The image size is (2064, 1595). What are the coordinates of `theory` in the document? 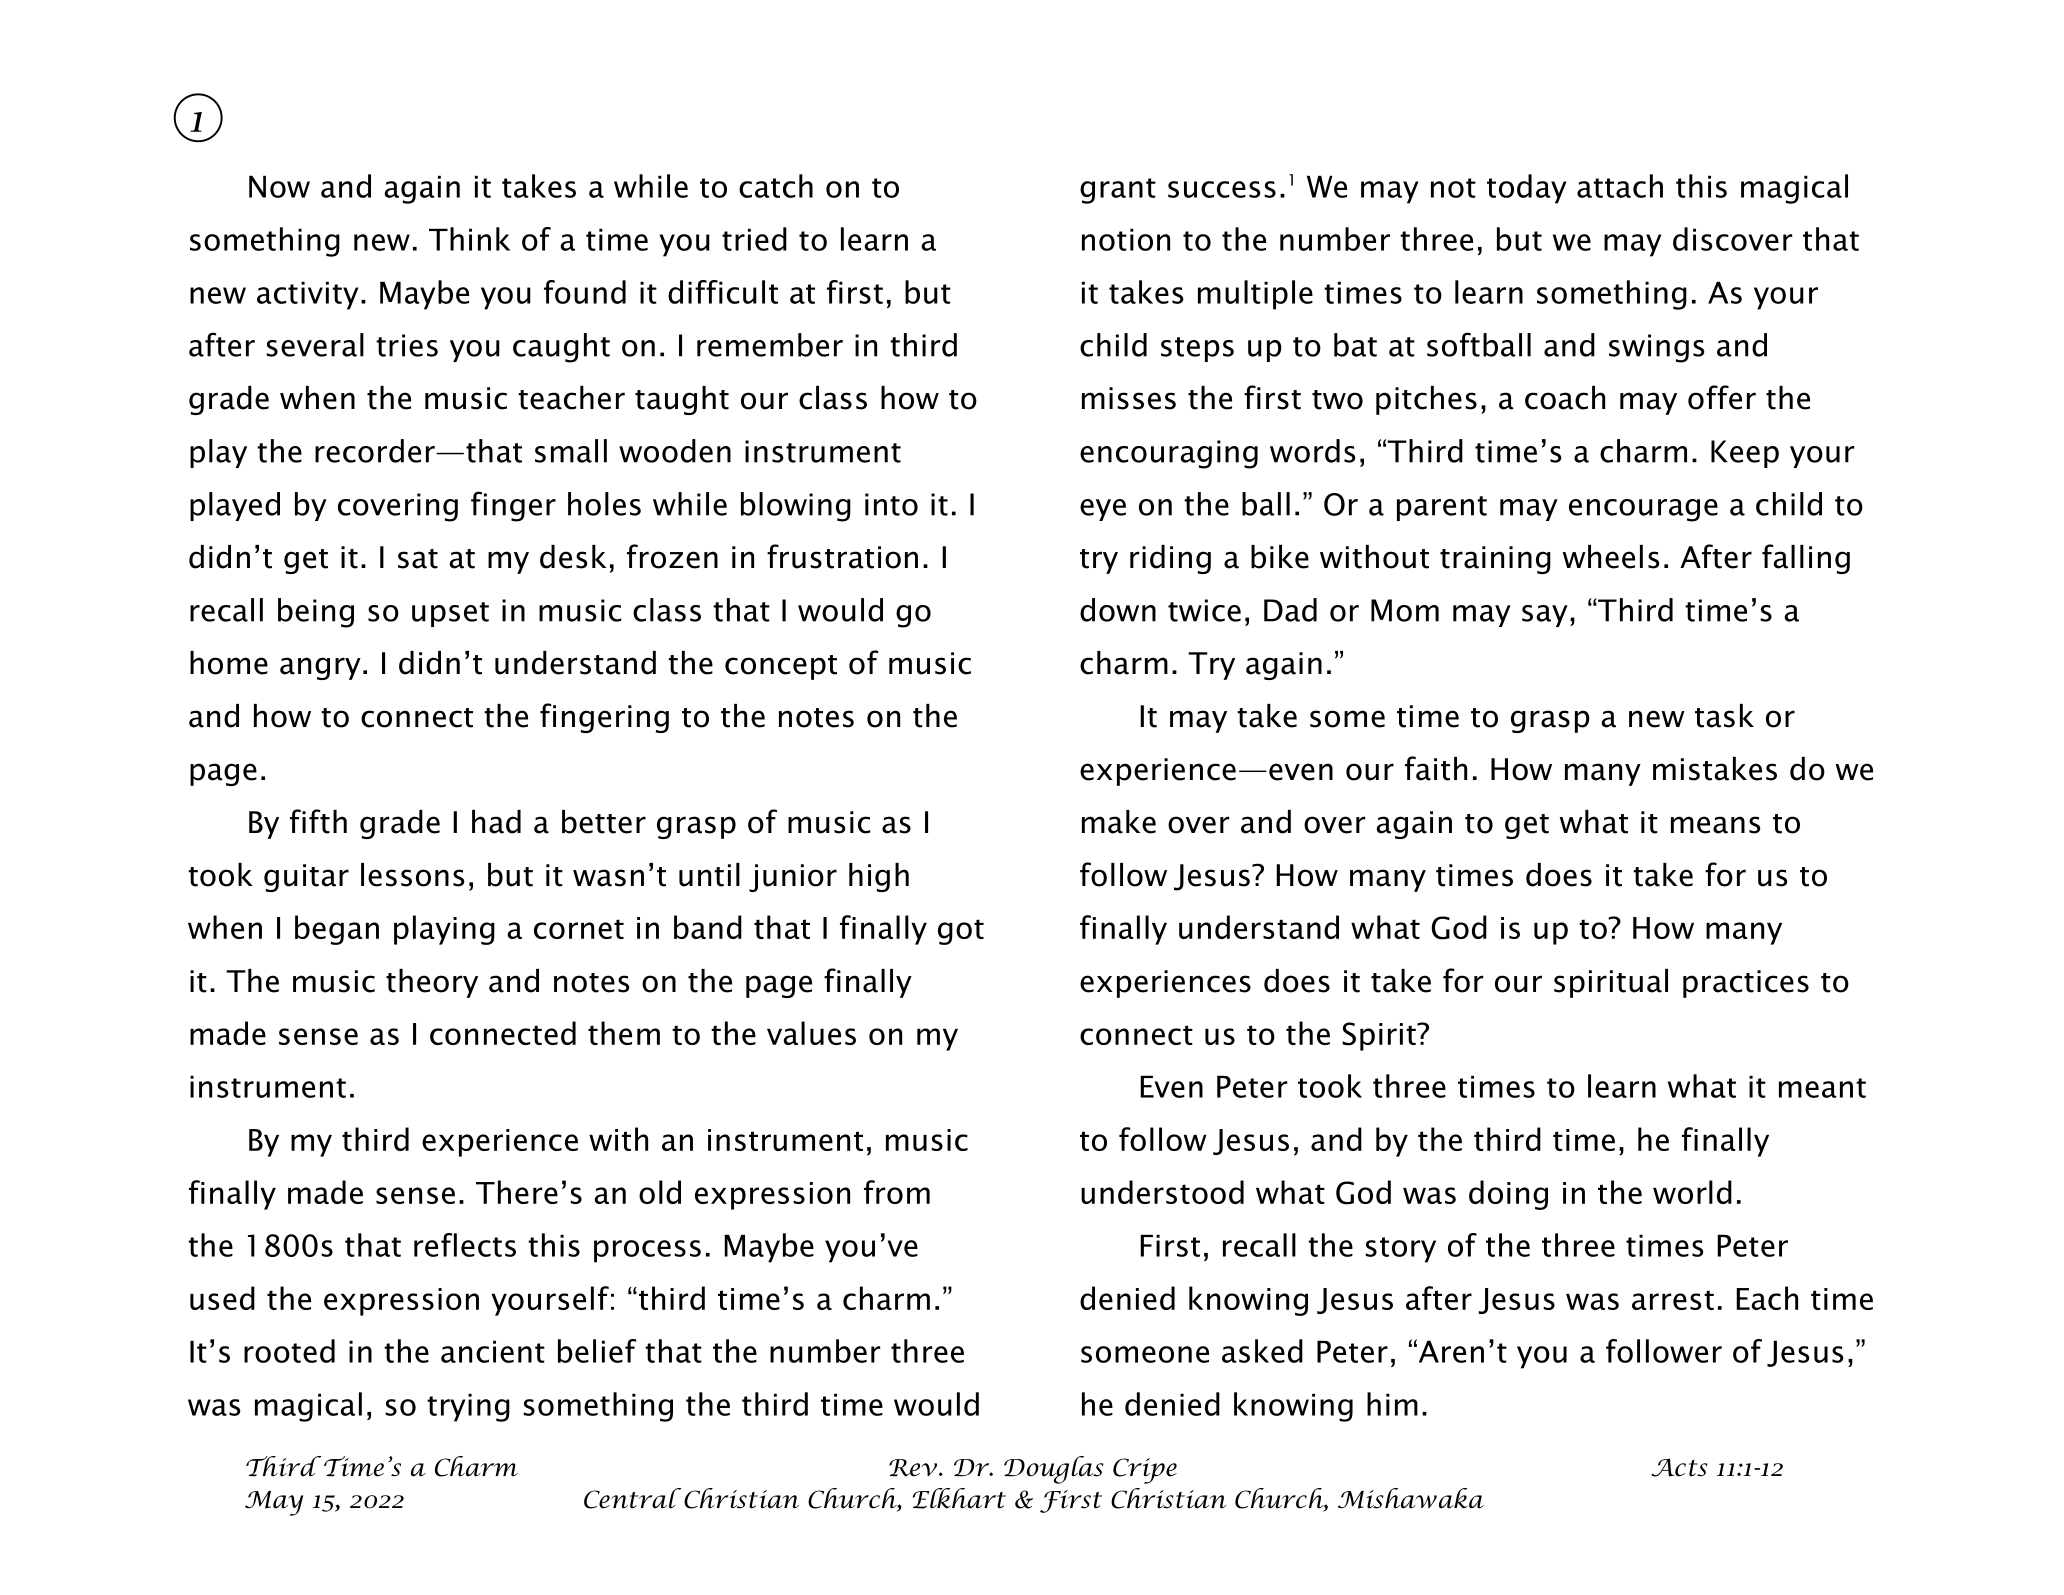 It's located at (432, 983).
